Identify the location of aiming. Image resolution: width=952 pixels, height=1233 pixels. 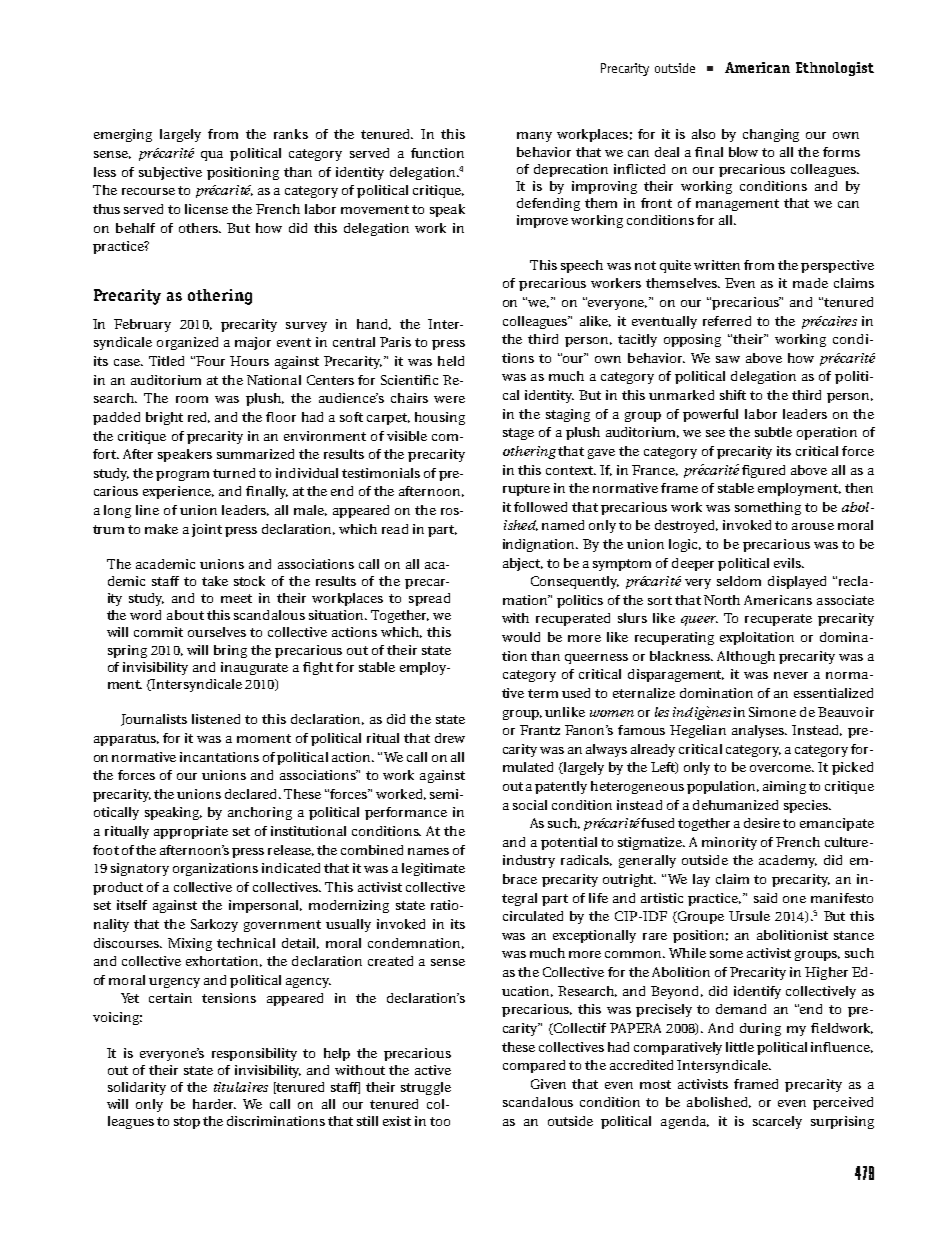
(784, 787).
